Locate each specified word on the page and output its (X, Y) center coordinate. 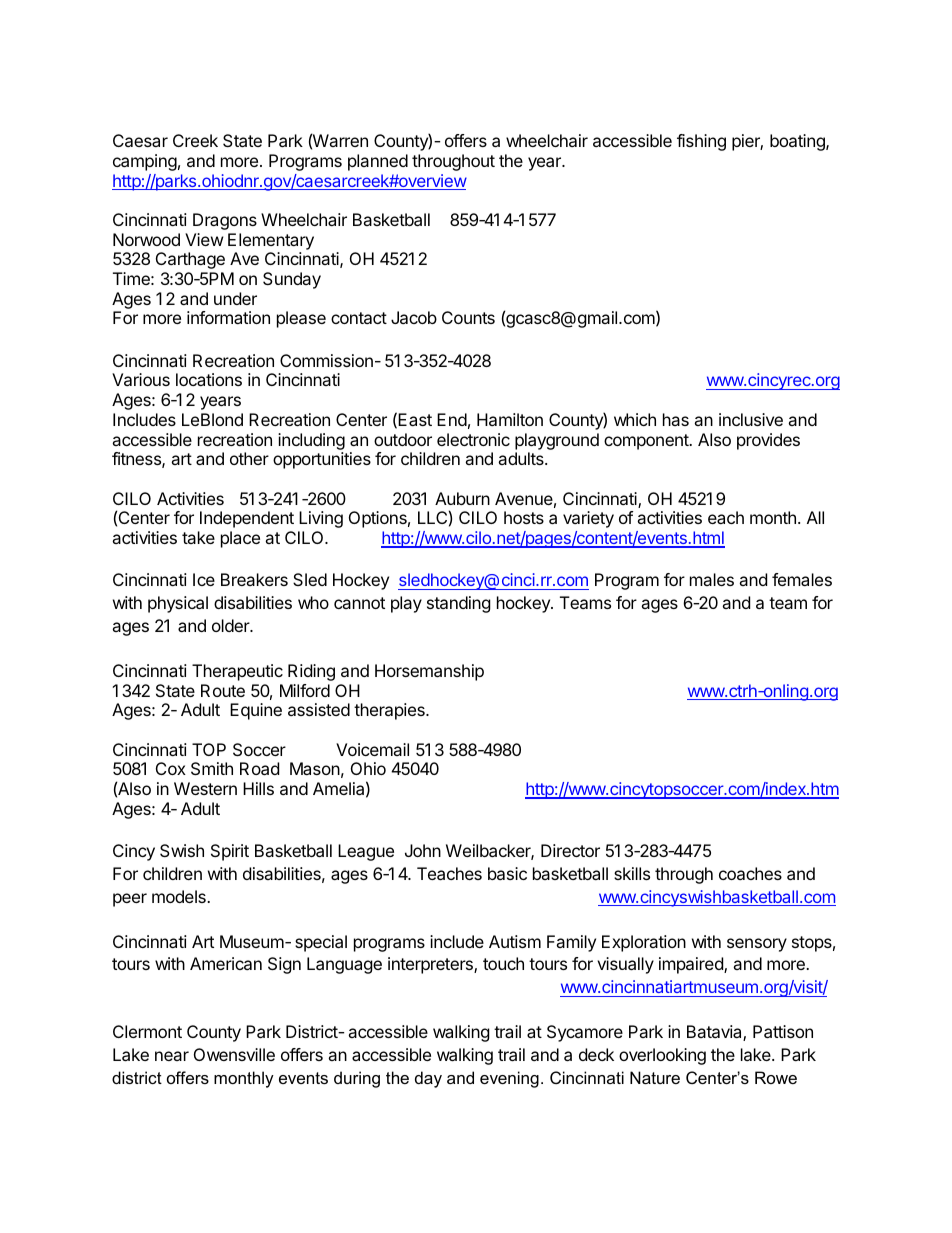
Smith (212, 768)
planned (378, 162)
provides (768, 441)
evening (509, 1079)
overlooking (662, 1056)
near (172, 1056)
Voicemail (372, 749)
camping (145, 162)
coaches (750, 873)
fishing (701, 142)
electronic (473, 439)
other (249, 458)
